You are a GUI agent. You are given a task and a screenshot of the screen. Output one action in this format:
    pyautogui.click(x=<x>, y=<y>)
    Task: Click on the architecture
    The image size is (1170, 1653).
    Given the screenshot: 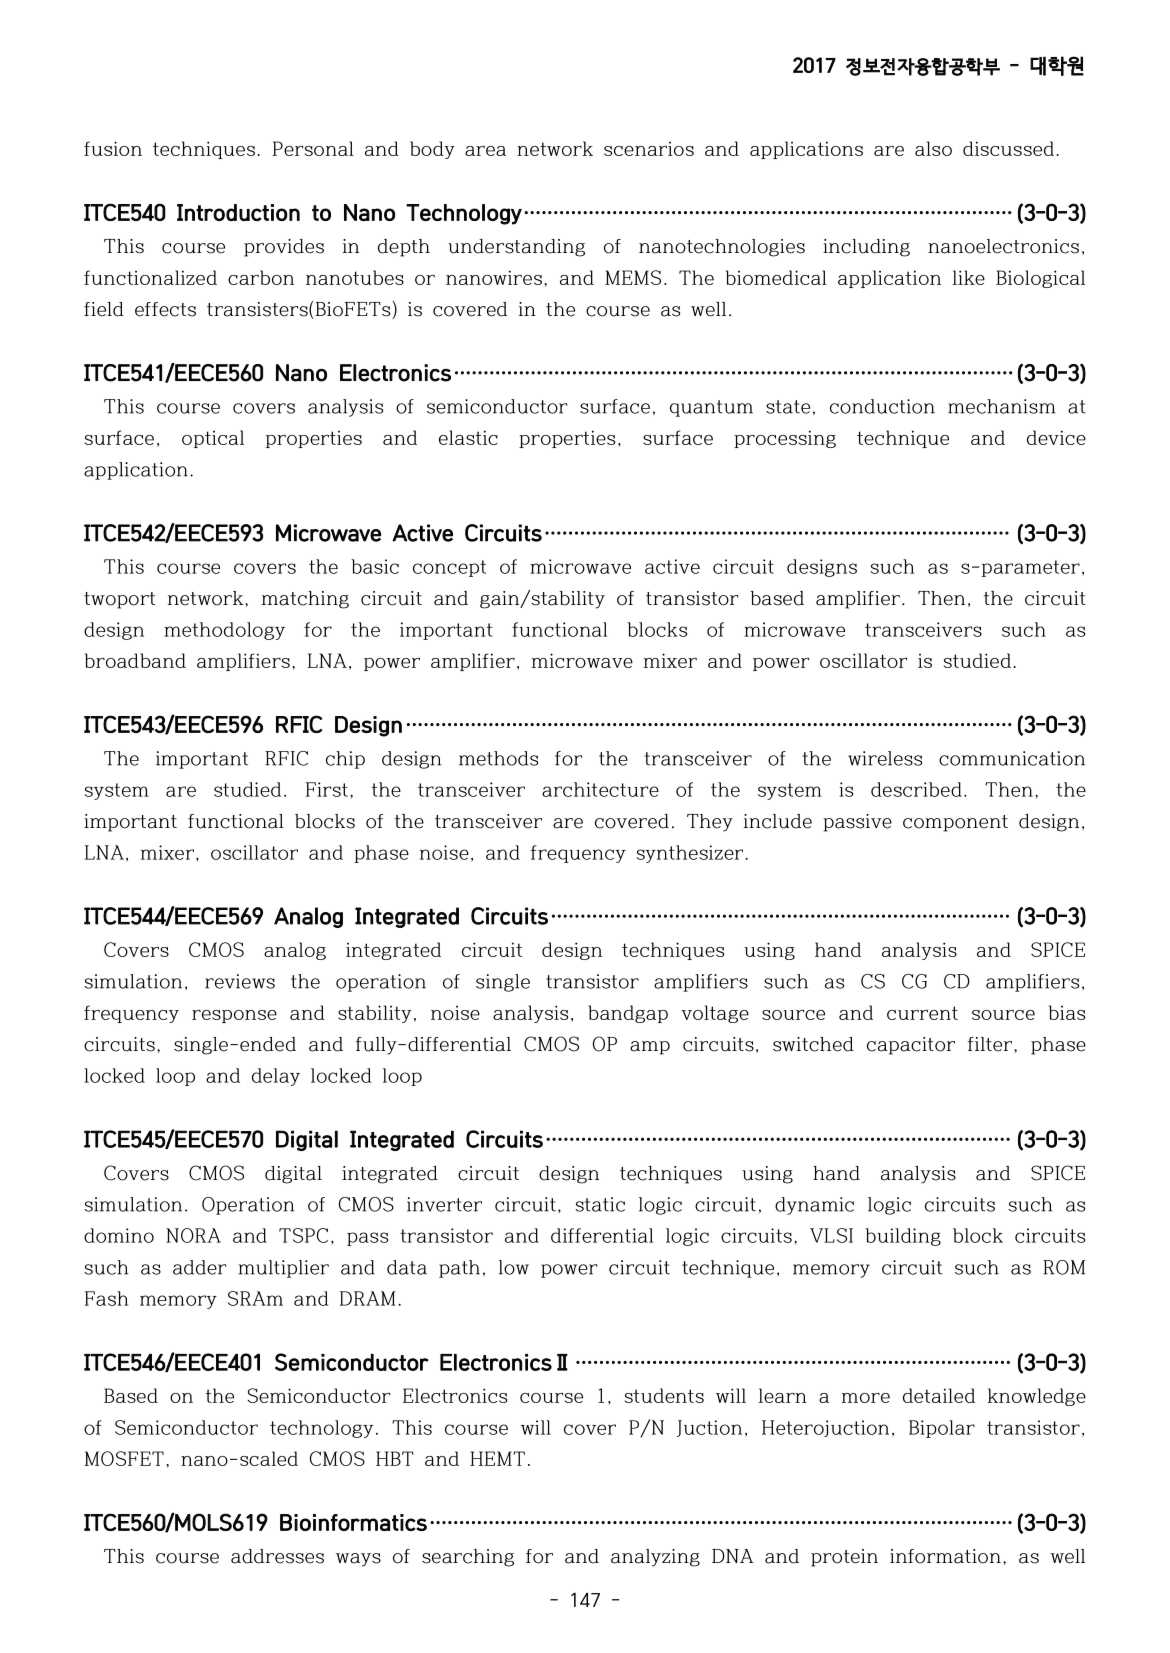 What is the action you would take?
    pyautogui.click(x=600, y=789)
